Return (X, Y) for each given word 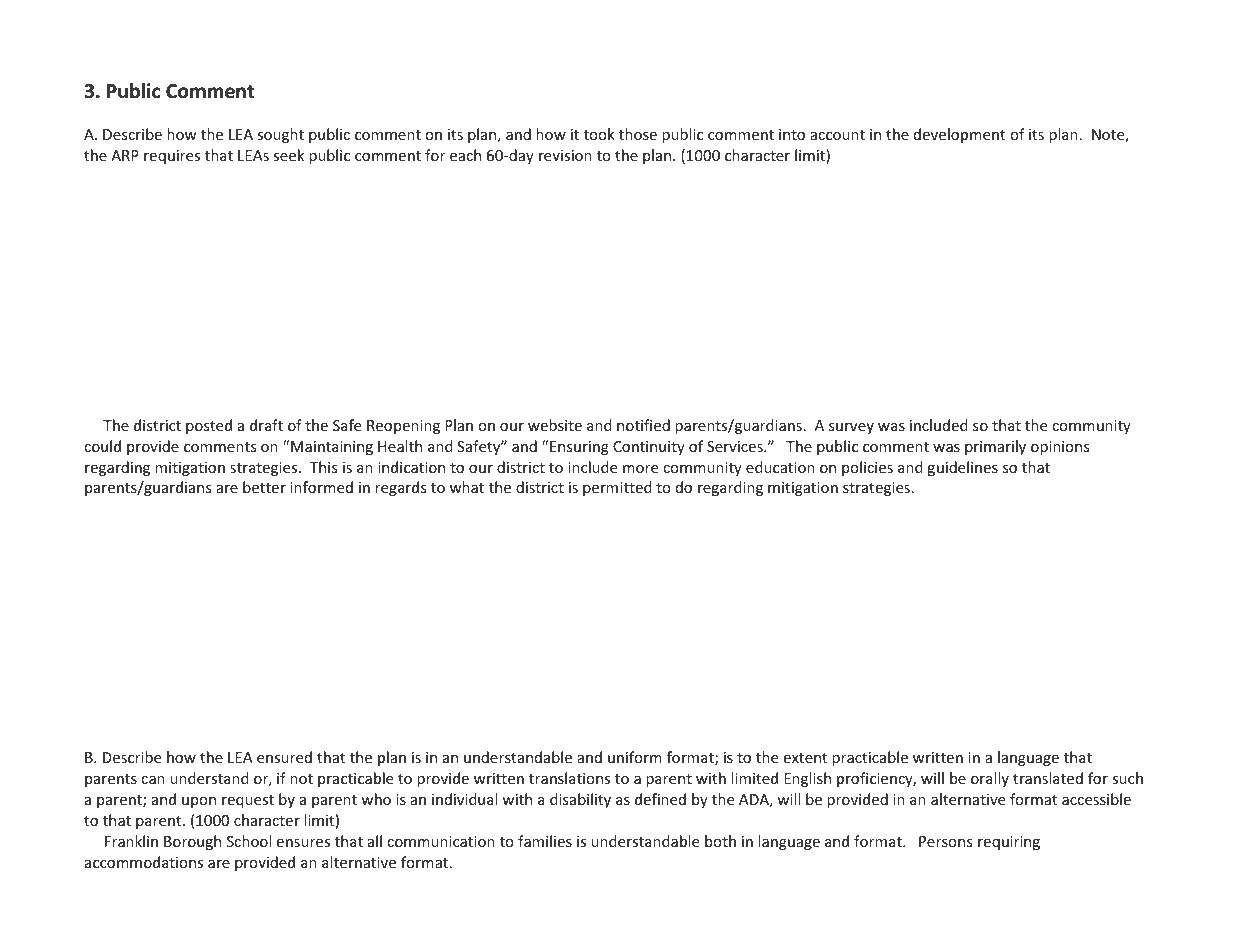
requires (172, 157)
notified (643, 425)
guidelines (962, 468)
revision (565, 155)
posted (209, 426)
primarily (995, 447)
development (959, 135)
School (249, 841)
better (264, 487)
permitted (617, 488)
